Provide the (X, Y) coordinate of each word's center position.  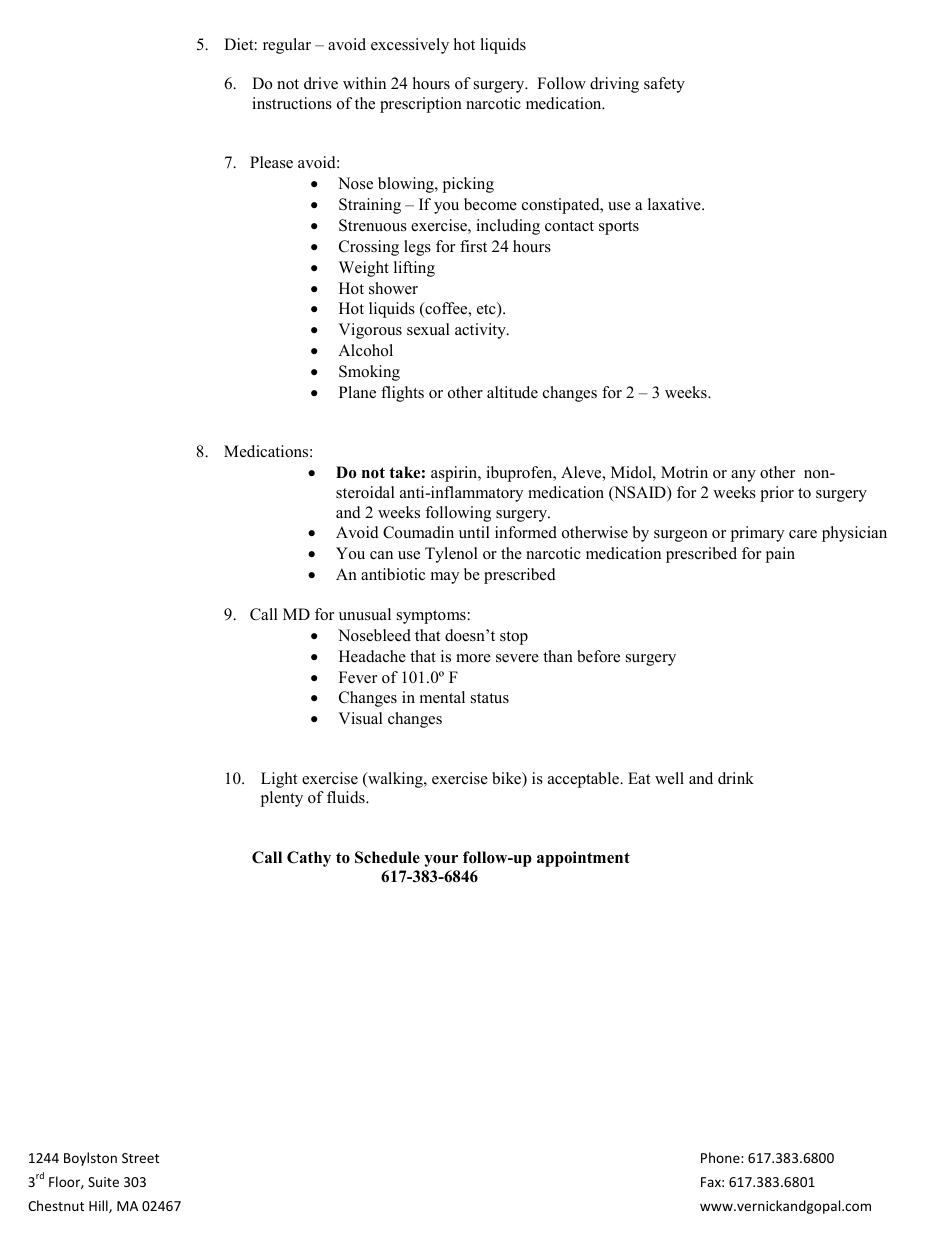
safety (664, 85)
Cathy (309, 859)
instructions (292, 103)
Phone (721, 1157)
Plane (357, 392)
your (441, 861)
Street (140, 1158)
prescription (421, 105)
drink (736, 778)
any (743, 476)
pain (780, 555)
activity (481, 331)
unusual (365, 614)
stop (514, 638)
